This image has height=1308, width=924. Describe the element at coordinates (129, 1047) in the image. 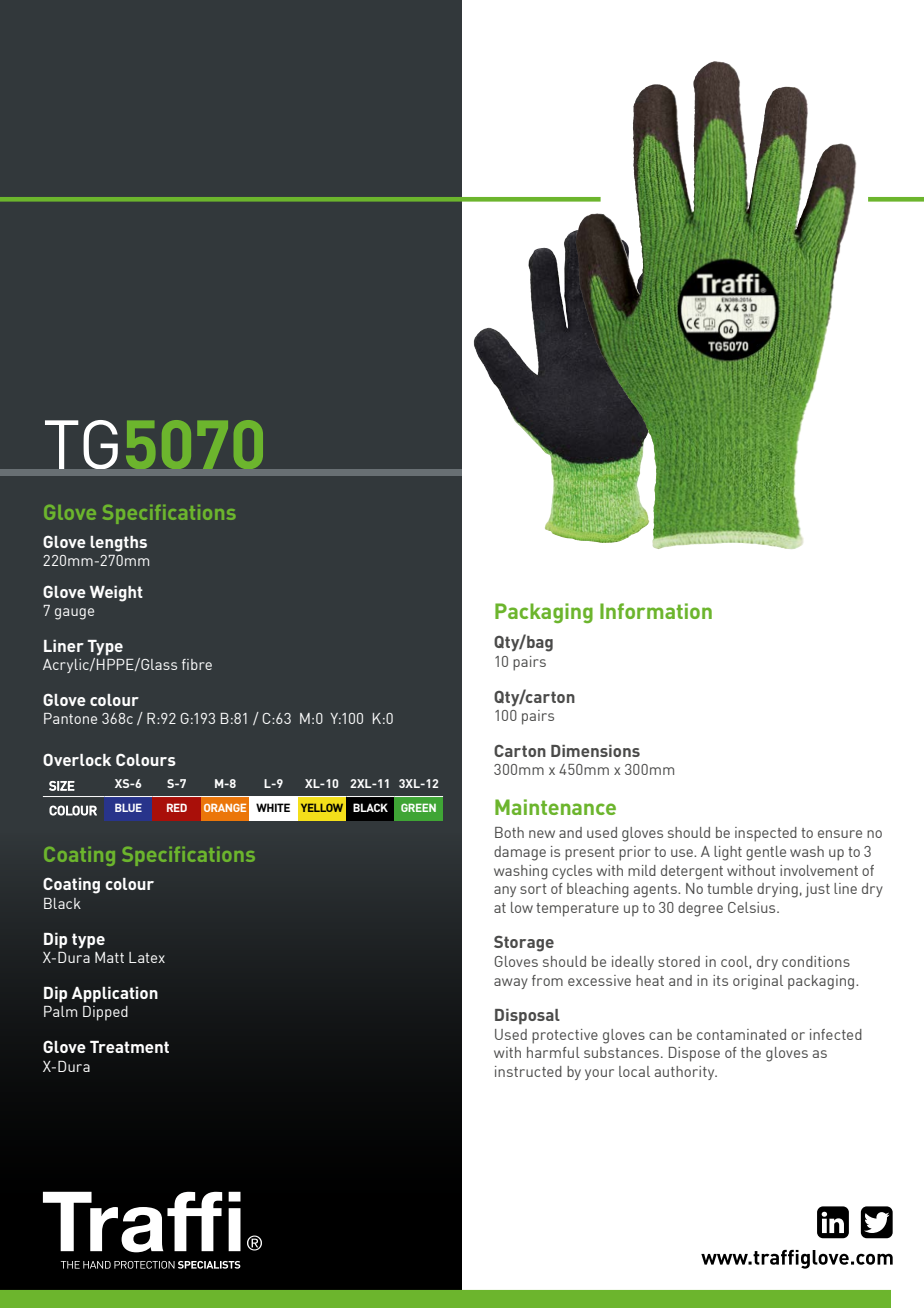

I see `Treatment` at that location.
